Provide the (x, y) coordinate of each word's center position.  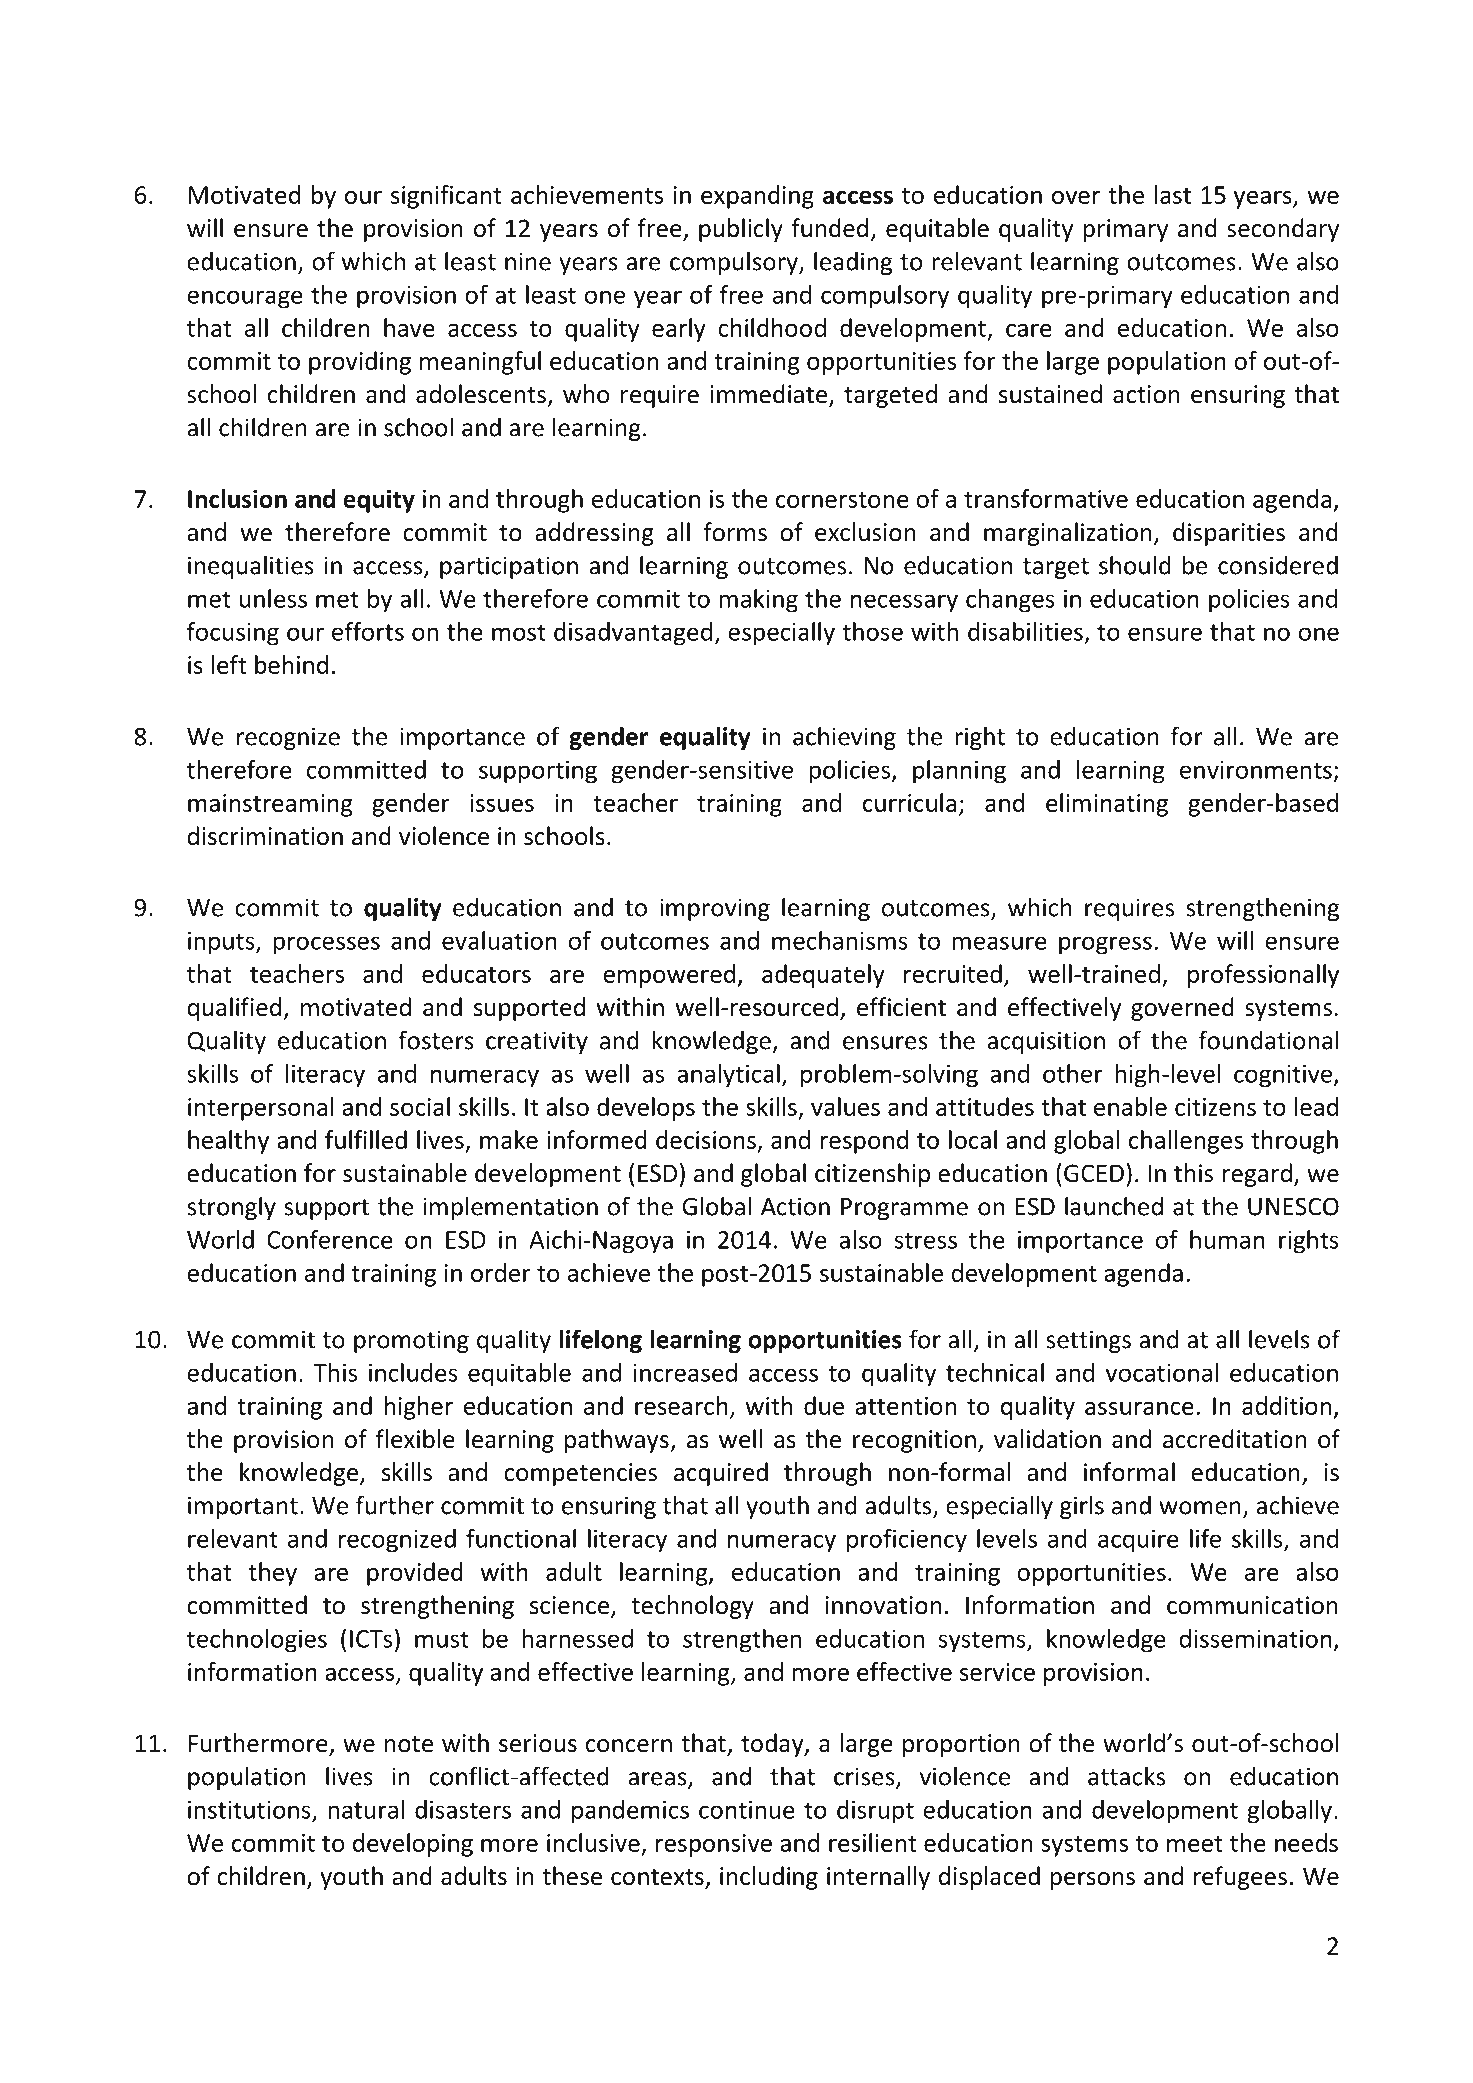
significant (446, 197)
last (1173, 194)
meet (1195, 1843)
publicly (741, 230)
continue (747, 1810)
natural (366, 1809)
